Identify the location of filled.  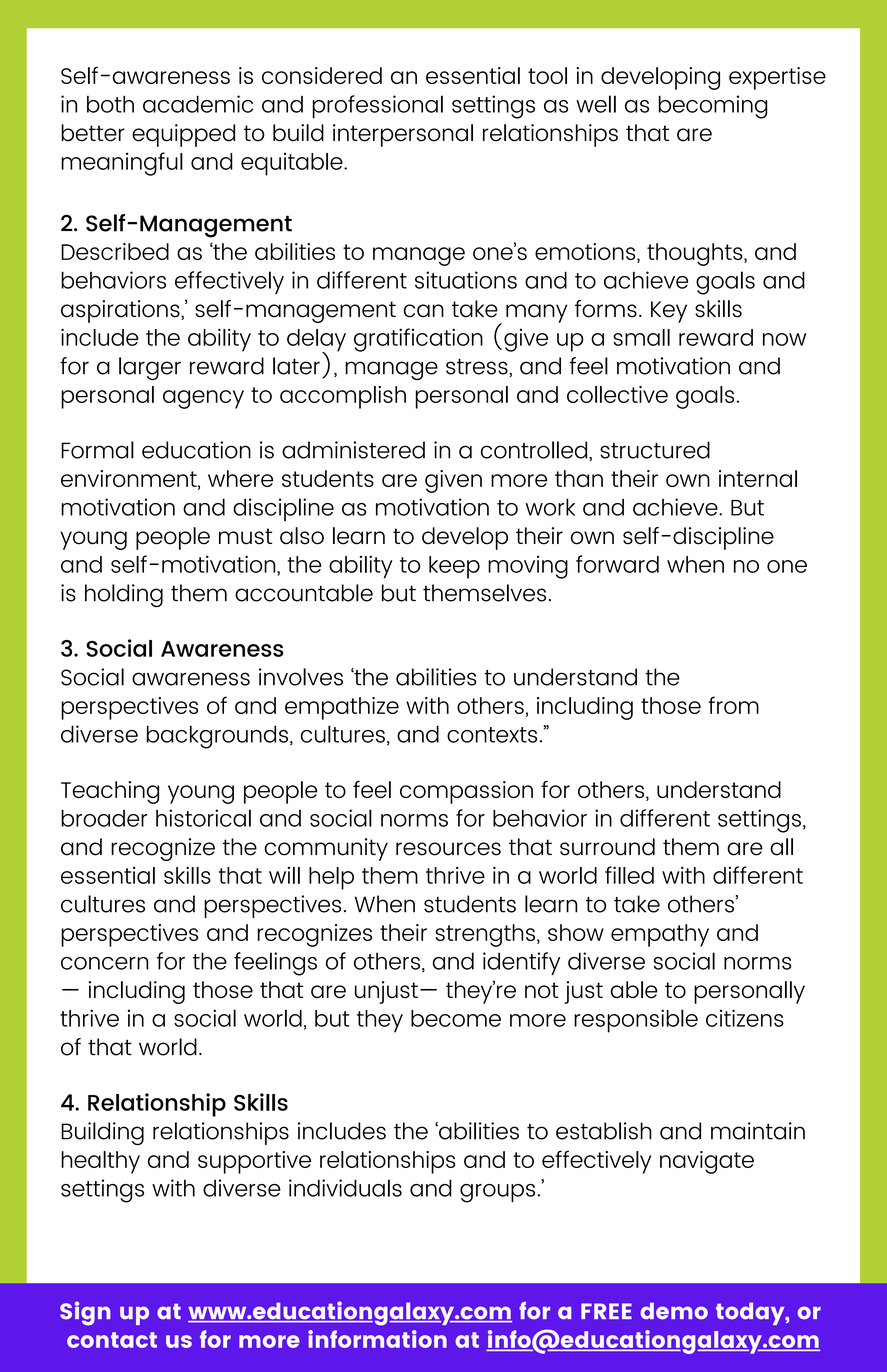
(629, 875).
